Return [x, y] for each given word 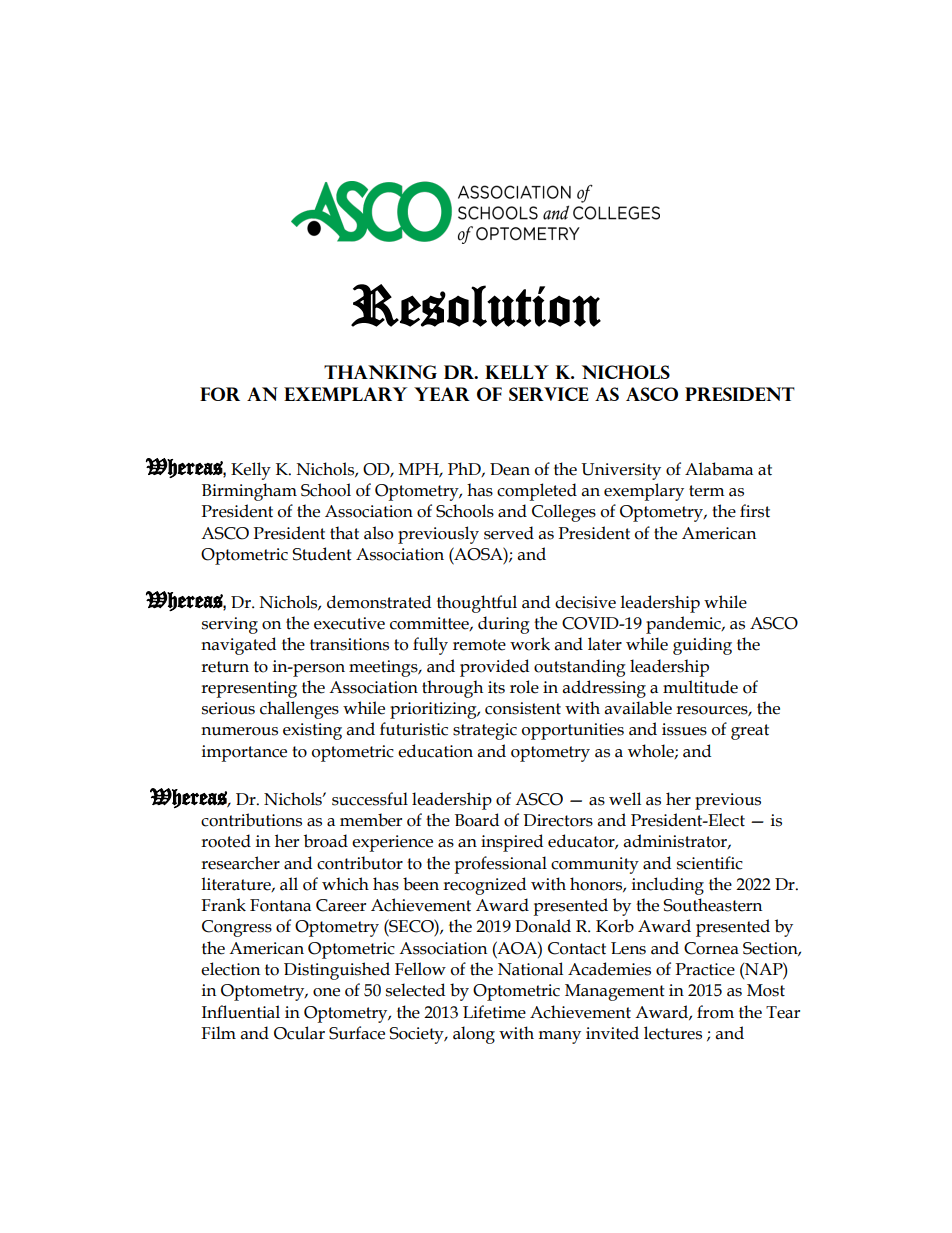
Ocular [299, 1033]
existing [312, 731]
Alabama [719, 469]
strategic [485, 731]
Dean [510, 469]
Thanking [380, 372]
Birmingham [249, 492]
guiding [702, 646]
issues [684, 729]
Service [549, 394]
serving [230, 625]
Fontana [280, 905]
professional [500, 865]
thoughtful [477, 604]
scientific [710, 863]
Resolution [476, 305]
